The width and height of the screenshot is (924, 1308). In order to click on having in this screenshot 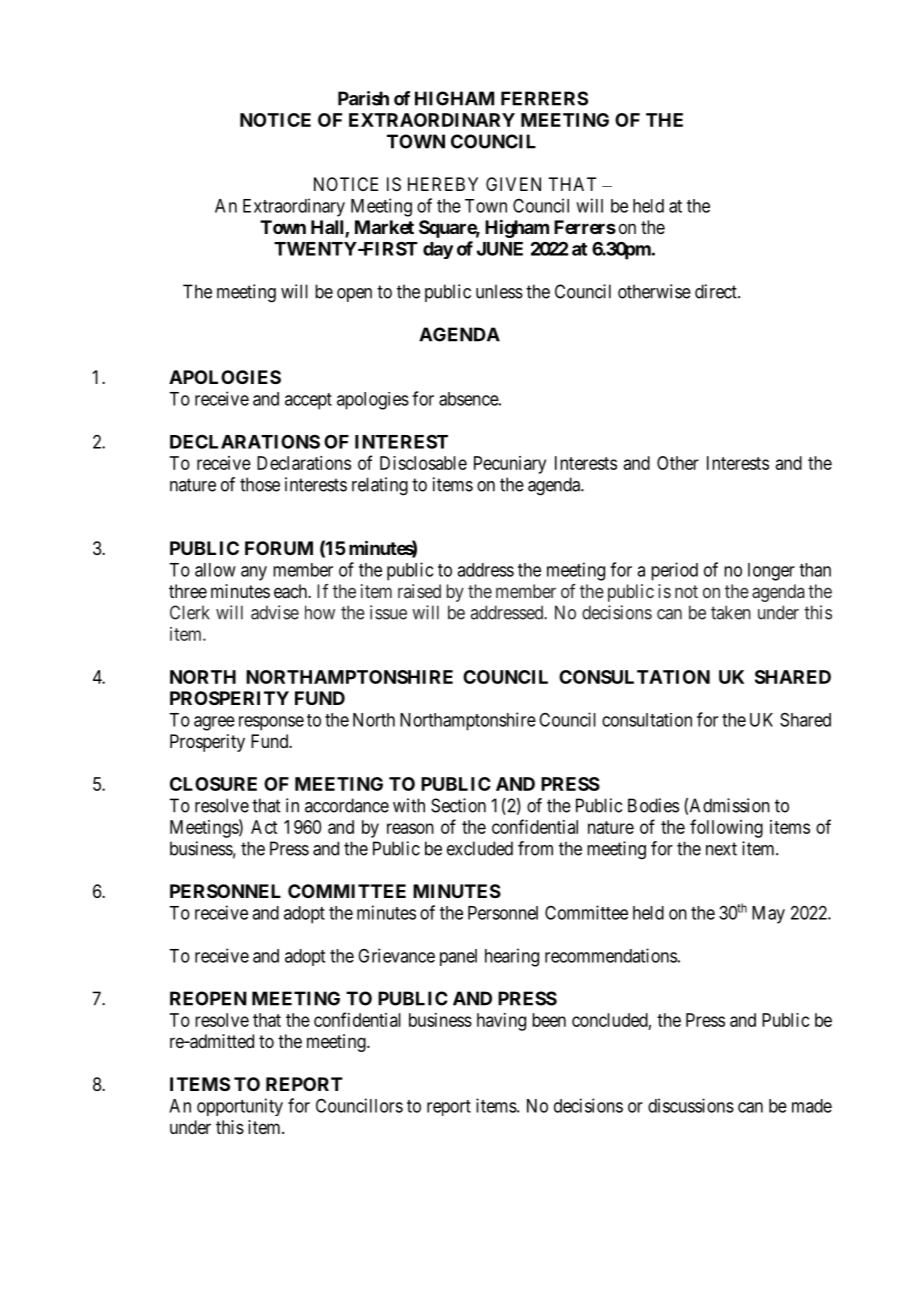, I will do `click(501, 1022)`.
